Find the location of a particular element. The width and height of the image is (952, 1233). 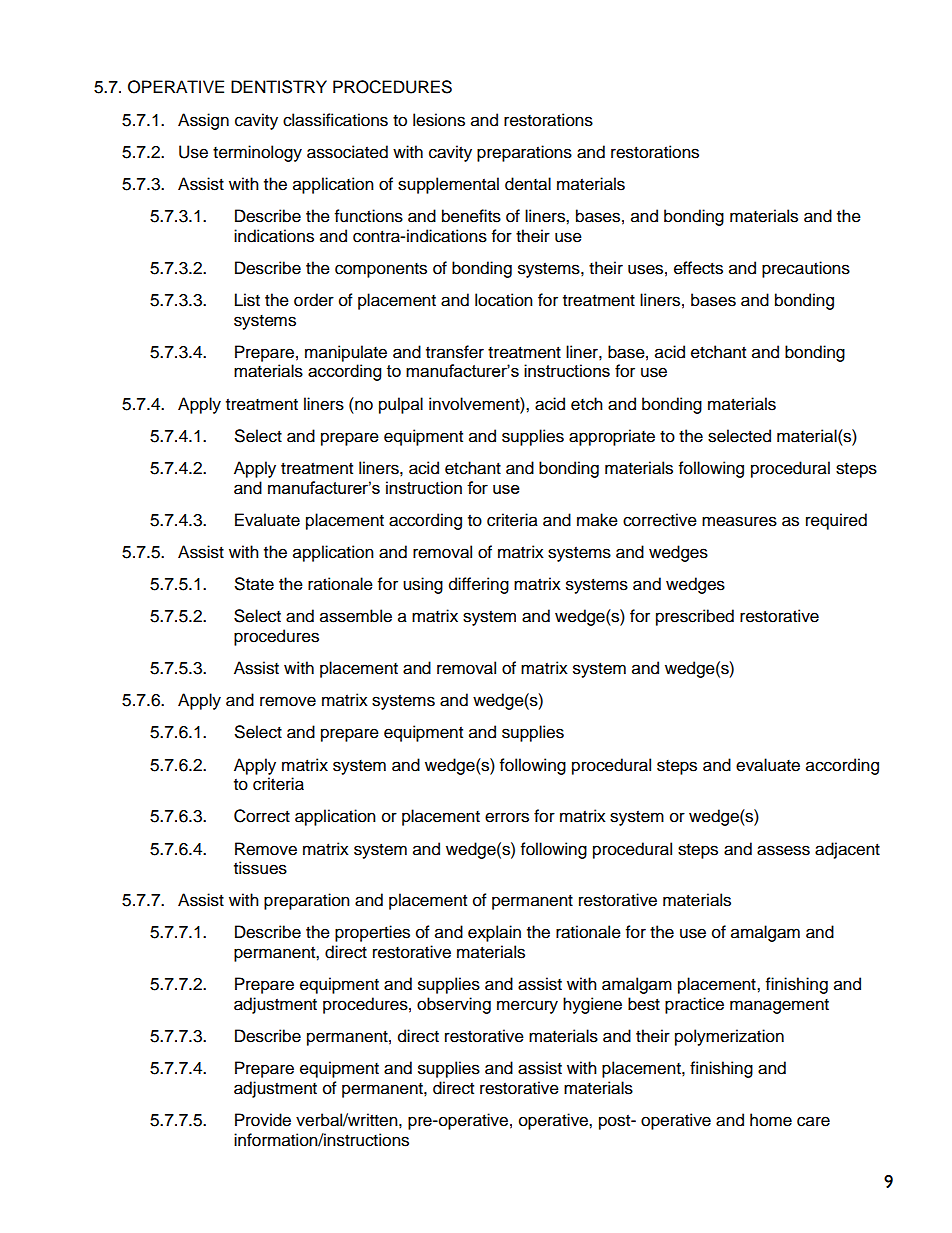

dental is located at coordinates (528, 184).
